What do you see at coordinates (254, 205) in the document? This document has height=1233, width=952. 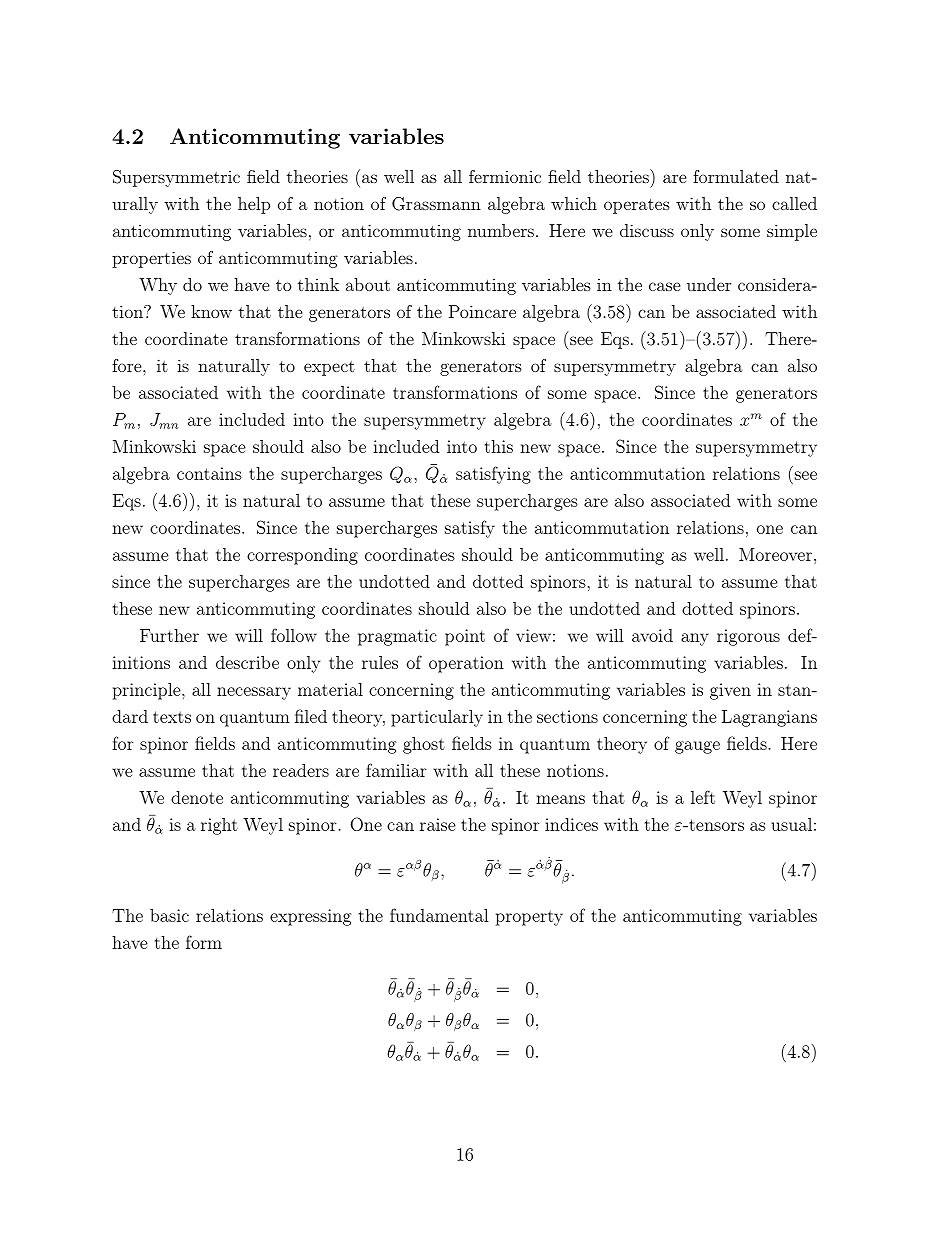 I see `help` at bounding box center [254, 205].
